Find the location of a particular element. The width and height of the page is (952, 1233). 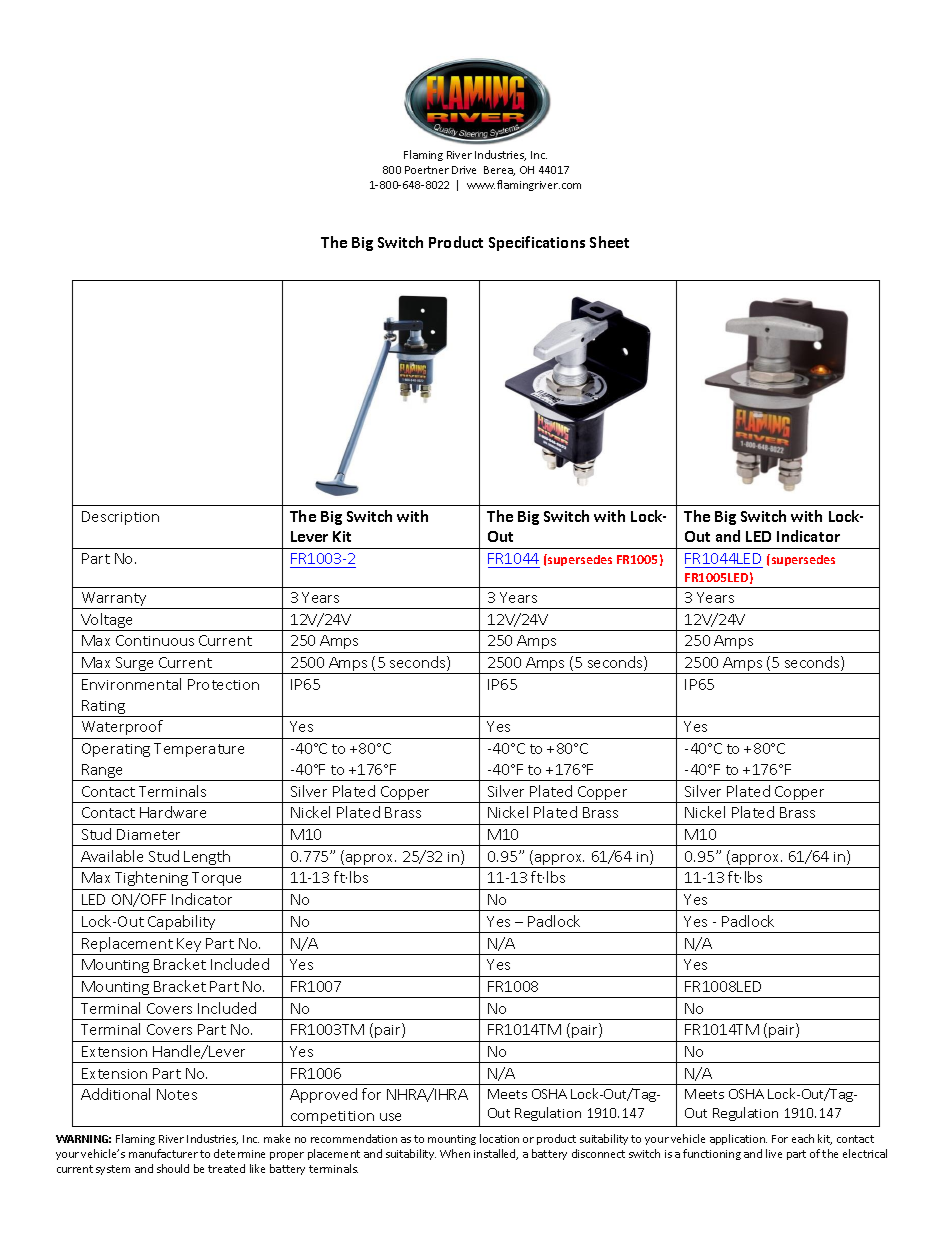

Description is located at coordinates (120, 518).
